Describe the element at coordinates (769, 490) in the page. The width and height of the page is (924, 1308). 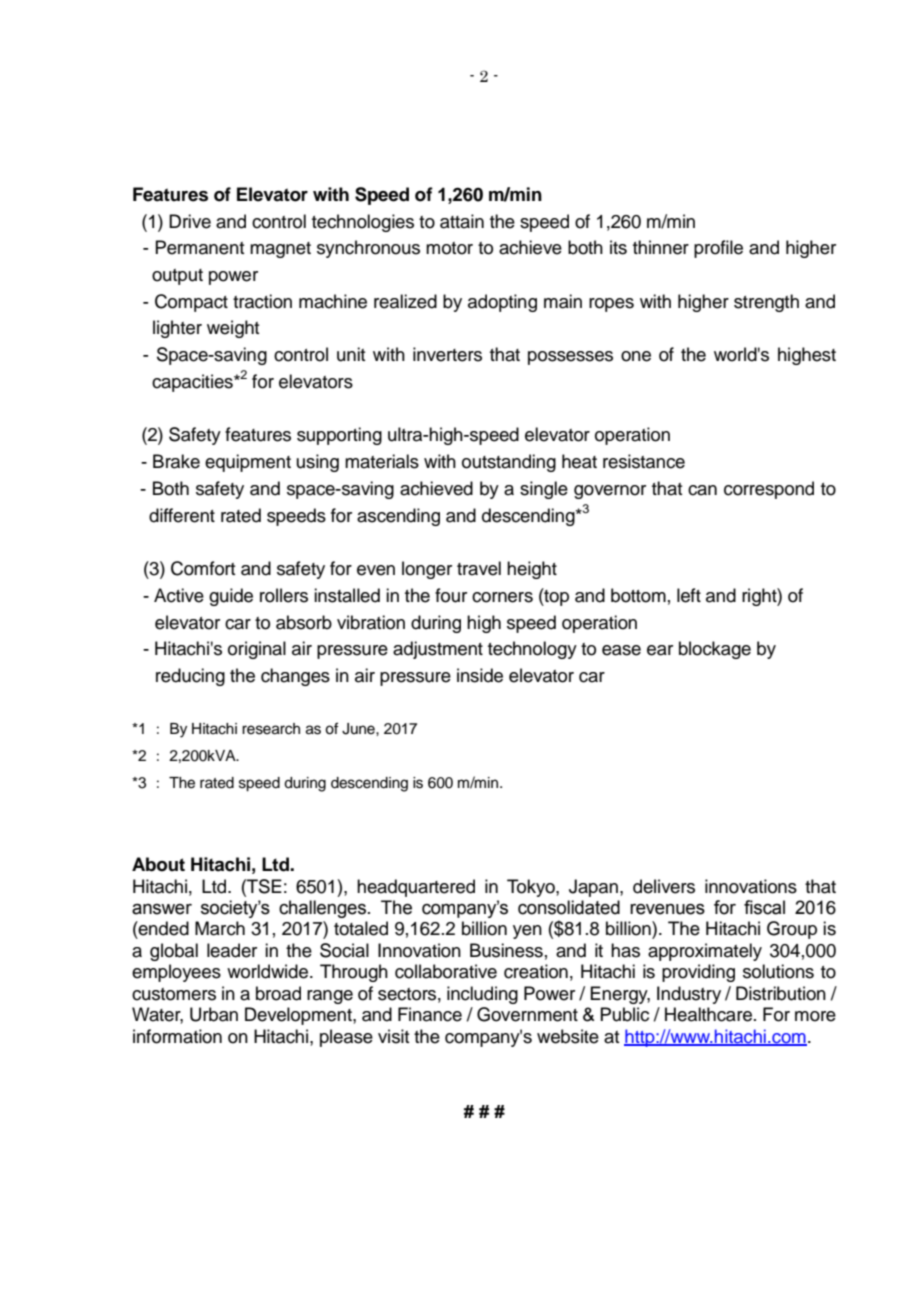
I see `correspond` at that location.
